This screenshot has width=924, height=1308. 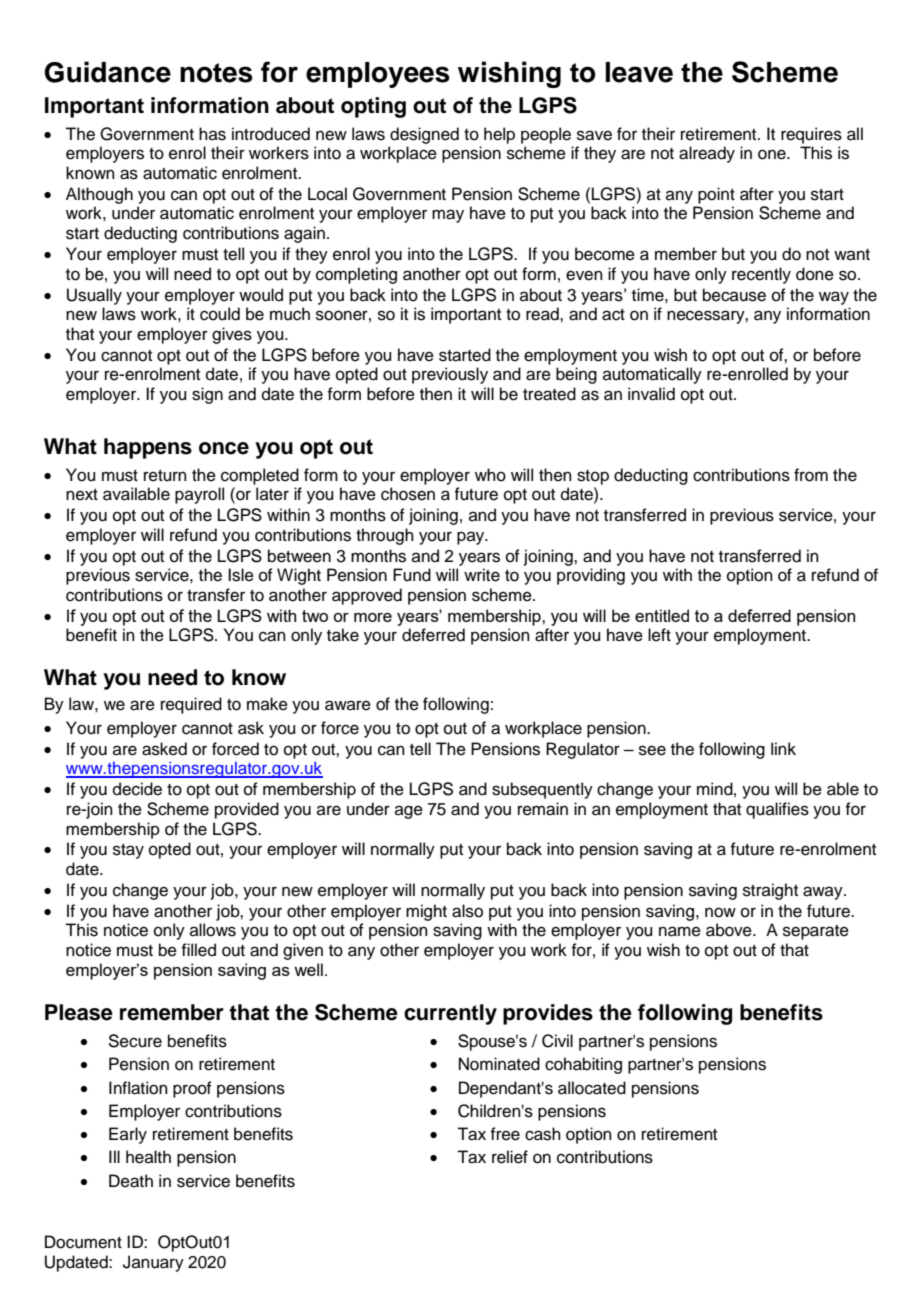 What do you see at coordinates (482, 575) in the screenshot?
I see `write` at bounding box center [482, 575].
